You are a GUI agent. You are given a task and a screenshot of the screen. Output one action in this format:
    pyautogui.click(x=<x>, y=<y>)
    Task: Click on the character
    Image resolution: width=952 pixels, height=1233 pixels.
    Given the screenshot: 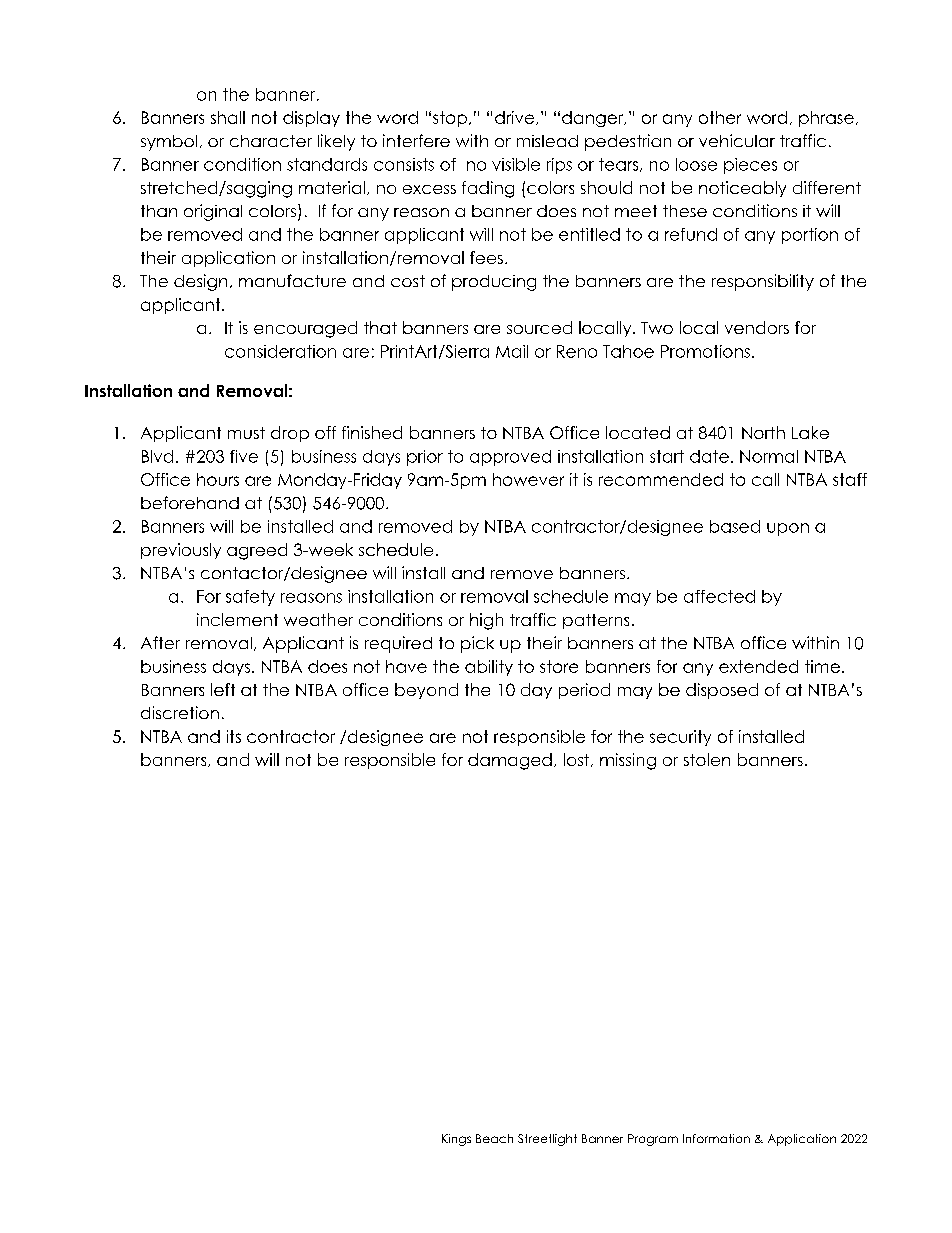 What is the action you would take?
    pyautogui.click(x=271, y=141)
